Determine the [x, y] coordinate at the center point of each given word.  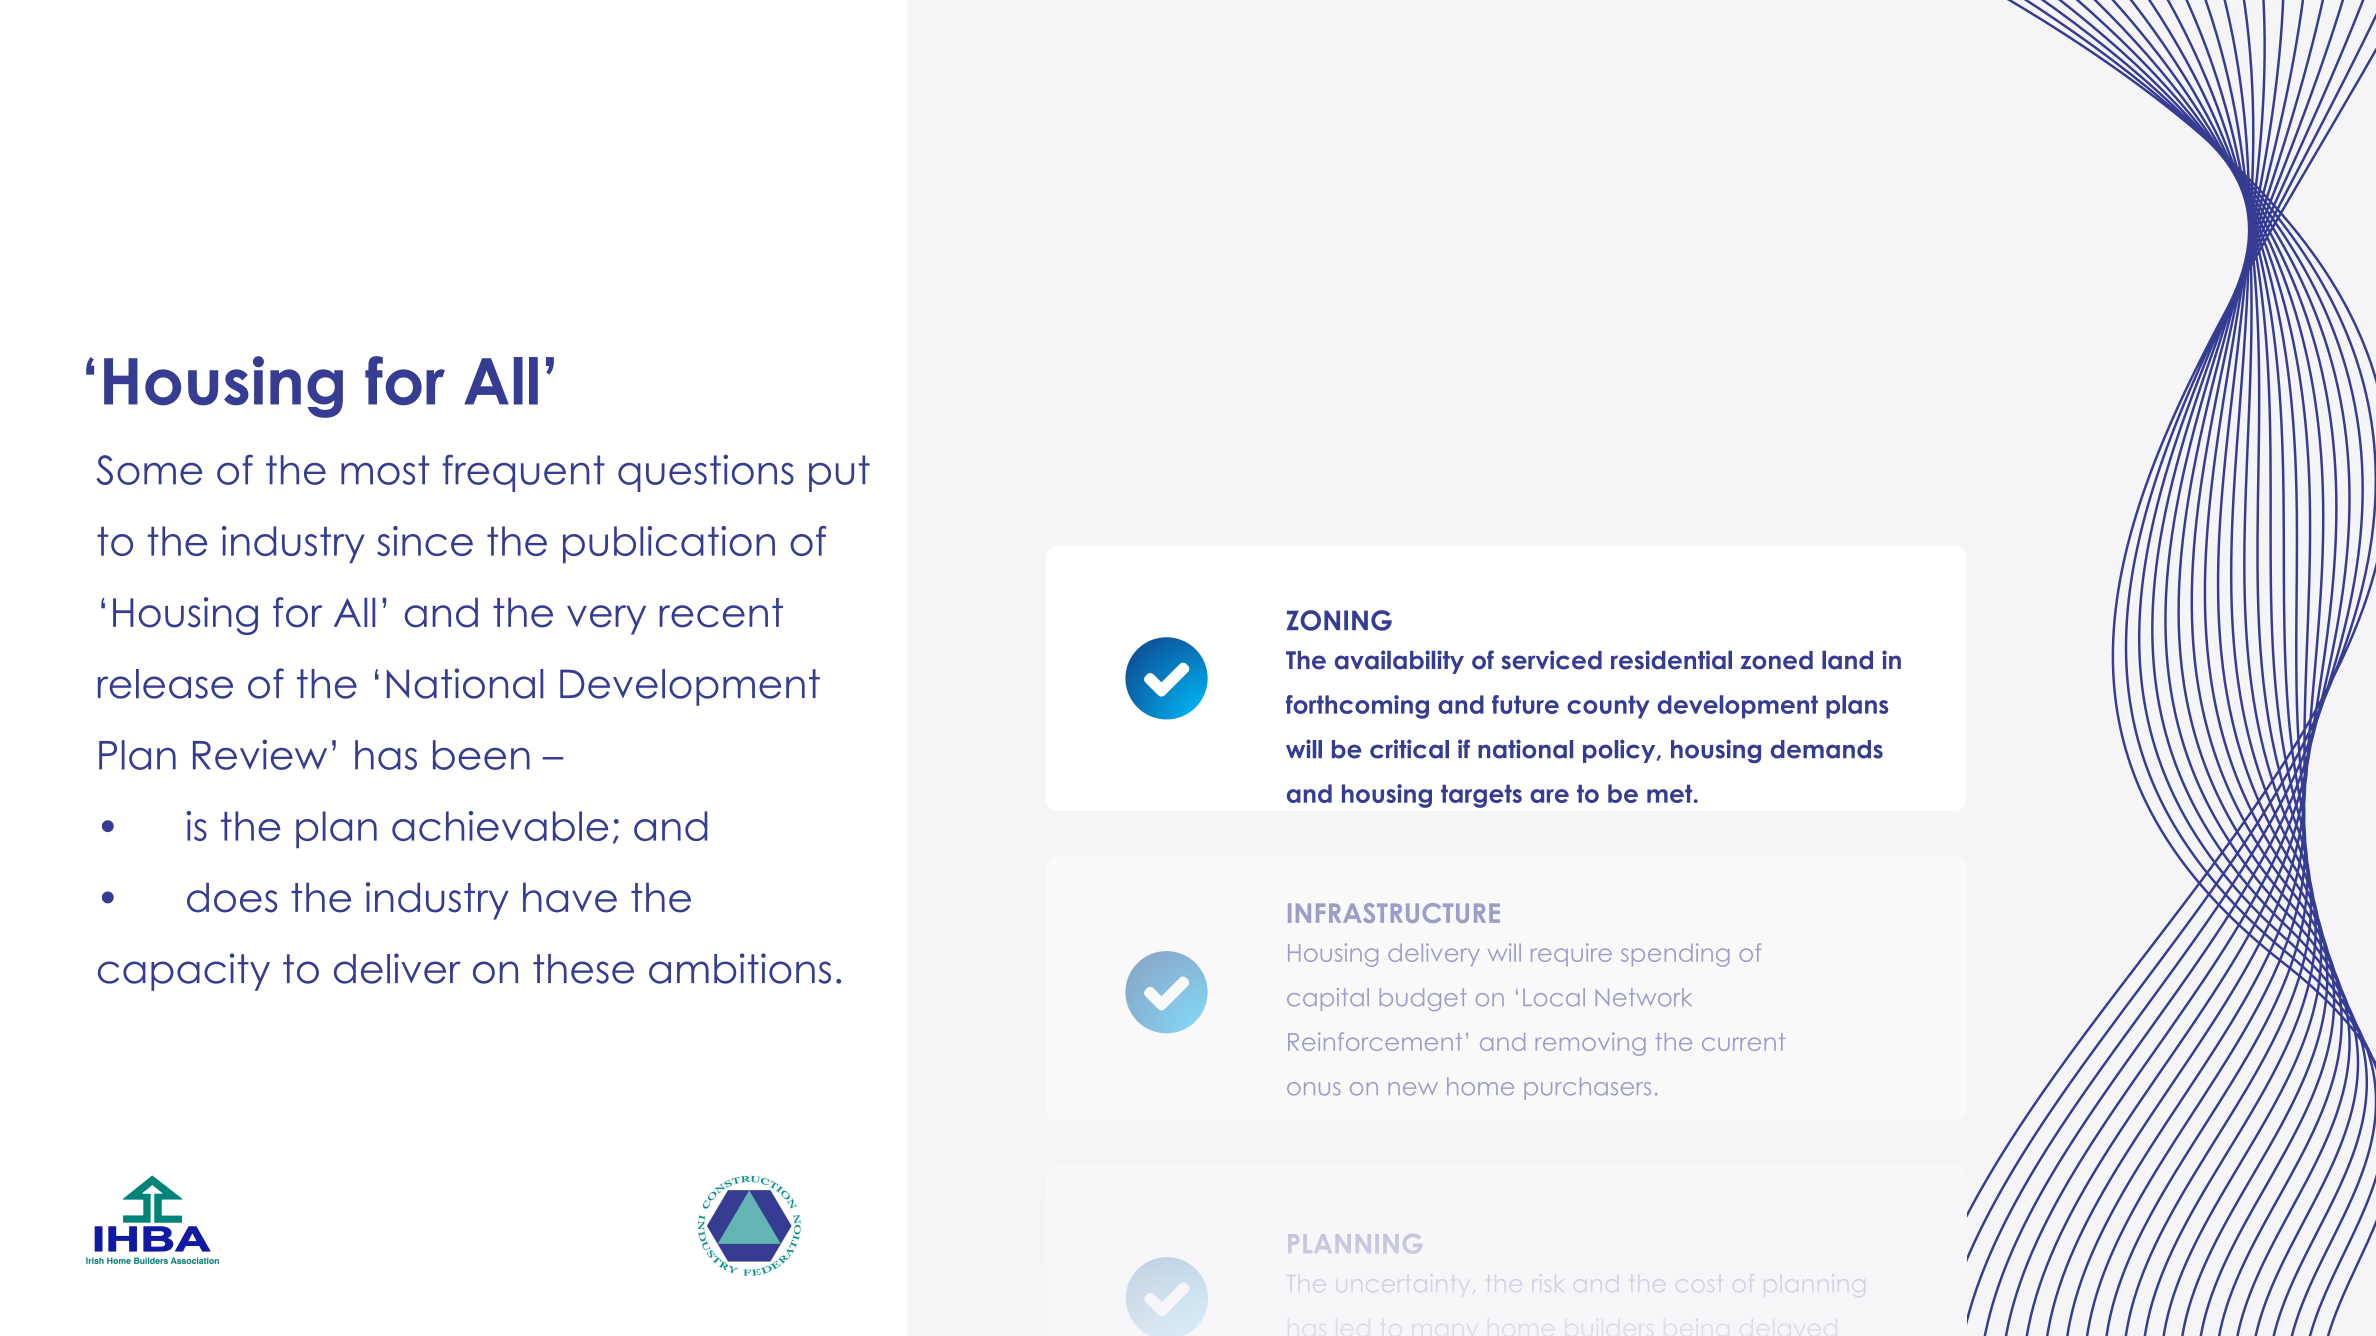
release [165, 684]
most [385, 470]
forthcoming [1357, 707]
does [232, 897]
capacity [184, 972]
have [570, 897]
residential [1671, 660]
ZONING [1339, 620]
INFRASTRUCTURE [1394, 913]
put [839, 473]
